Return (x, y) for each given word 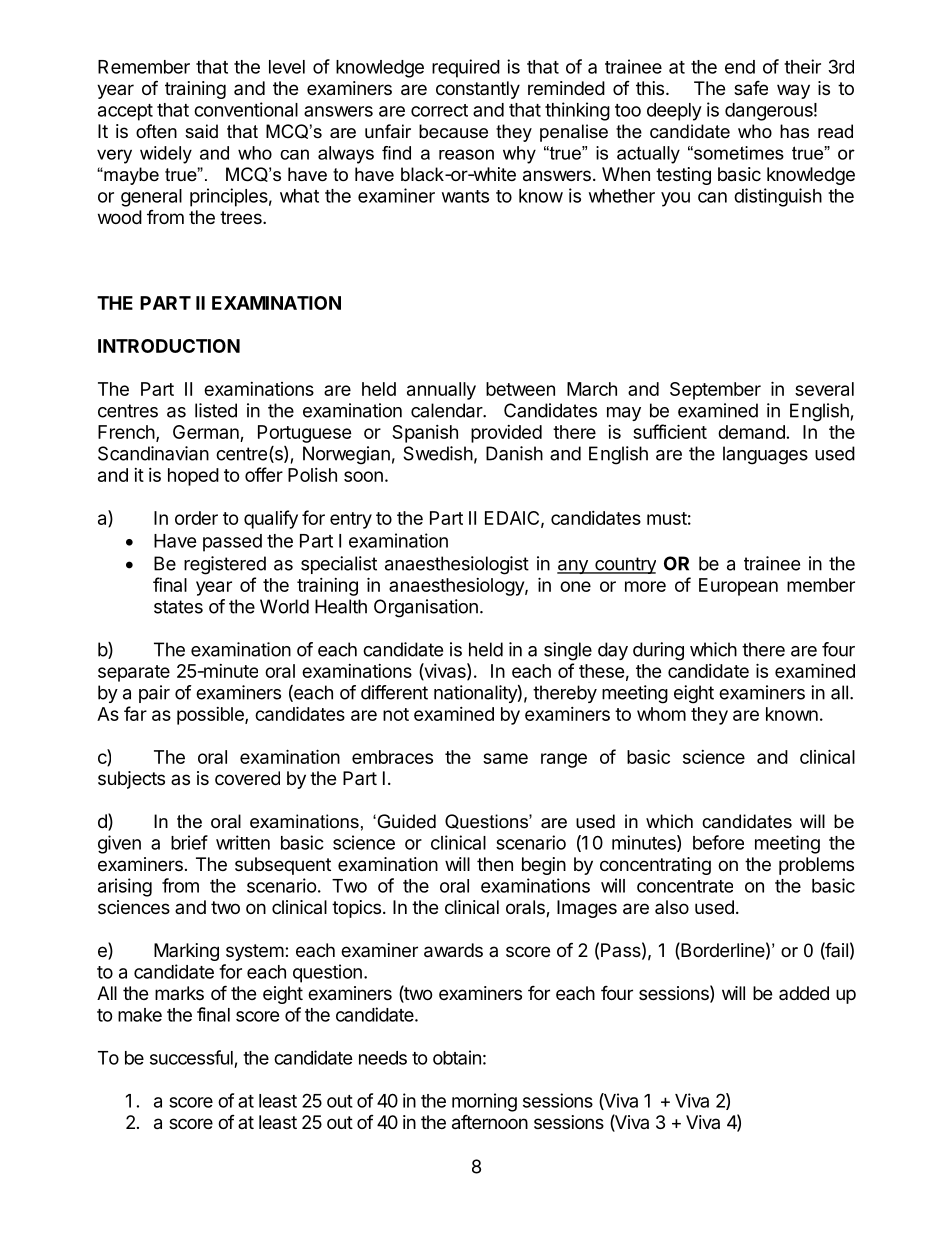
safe (751, 87)
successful (191, 1057)
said (201, 131)
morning (484, 1102)
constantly (478, 90)
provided (506, 434)
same (505, 758)
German (207, 433)
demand (751, 432)
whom (661, 714)
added (804, 993)
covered (247, 778)
